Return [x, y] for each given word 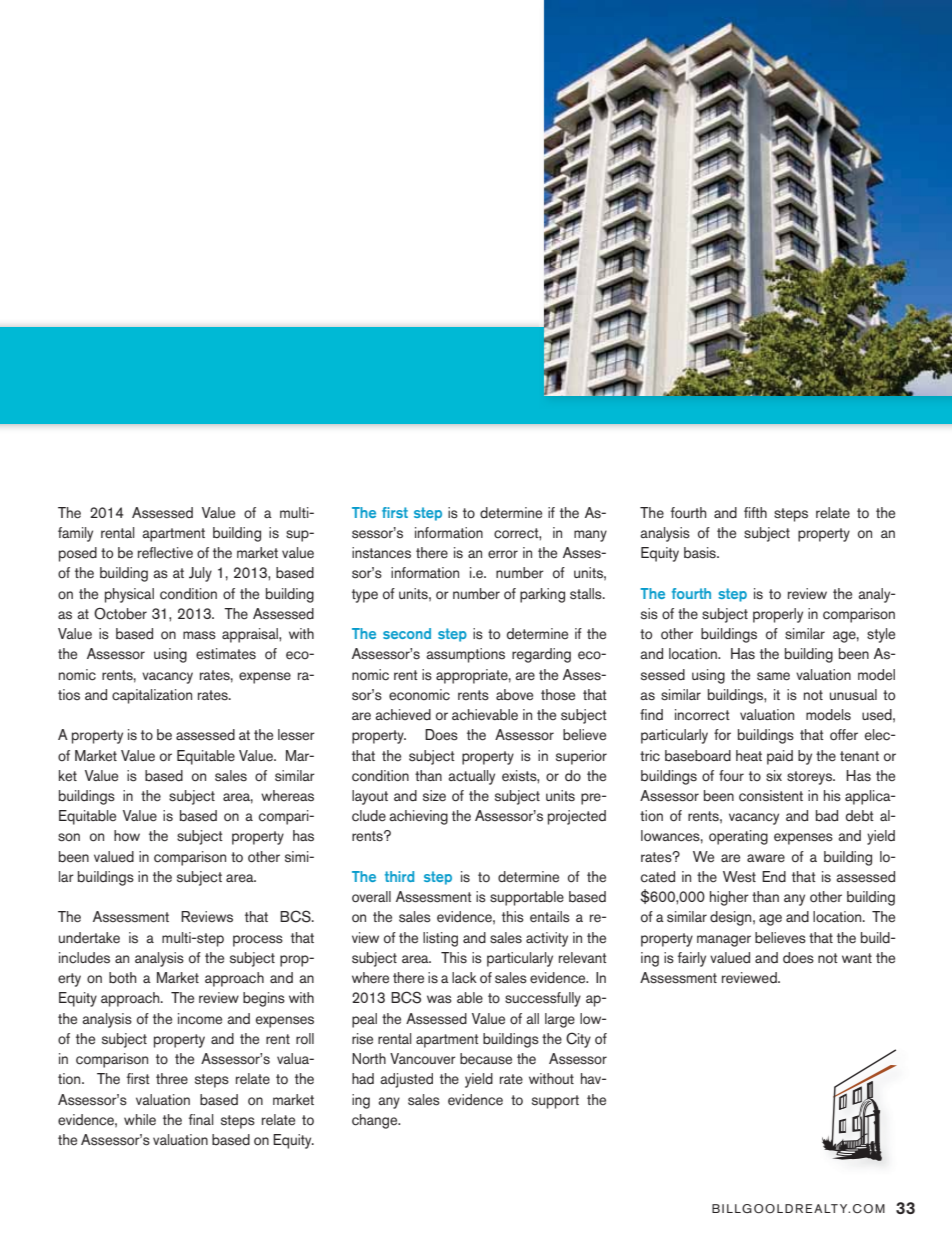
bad [827, 816]
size [434, 796]
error [503, 554]
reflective [165, 553]
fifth [755, 512]
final [201, 1119]
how [127, 836]
